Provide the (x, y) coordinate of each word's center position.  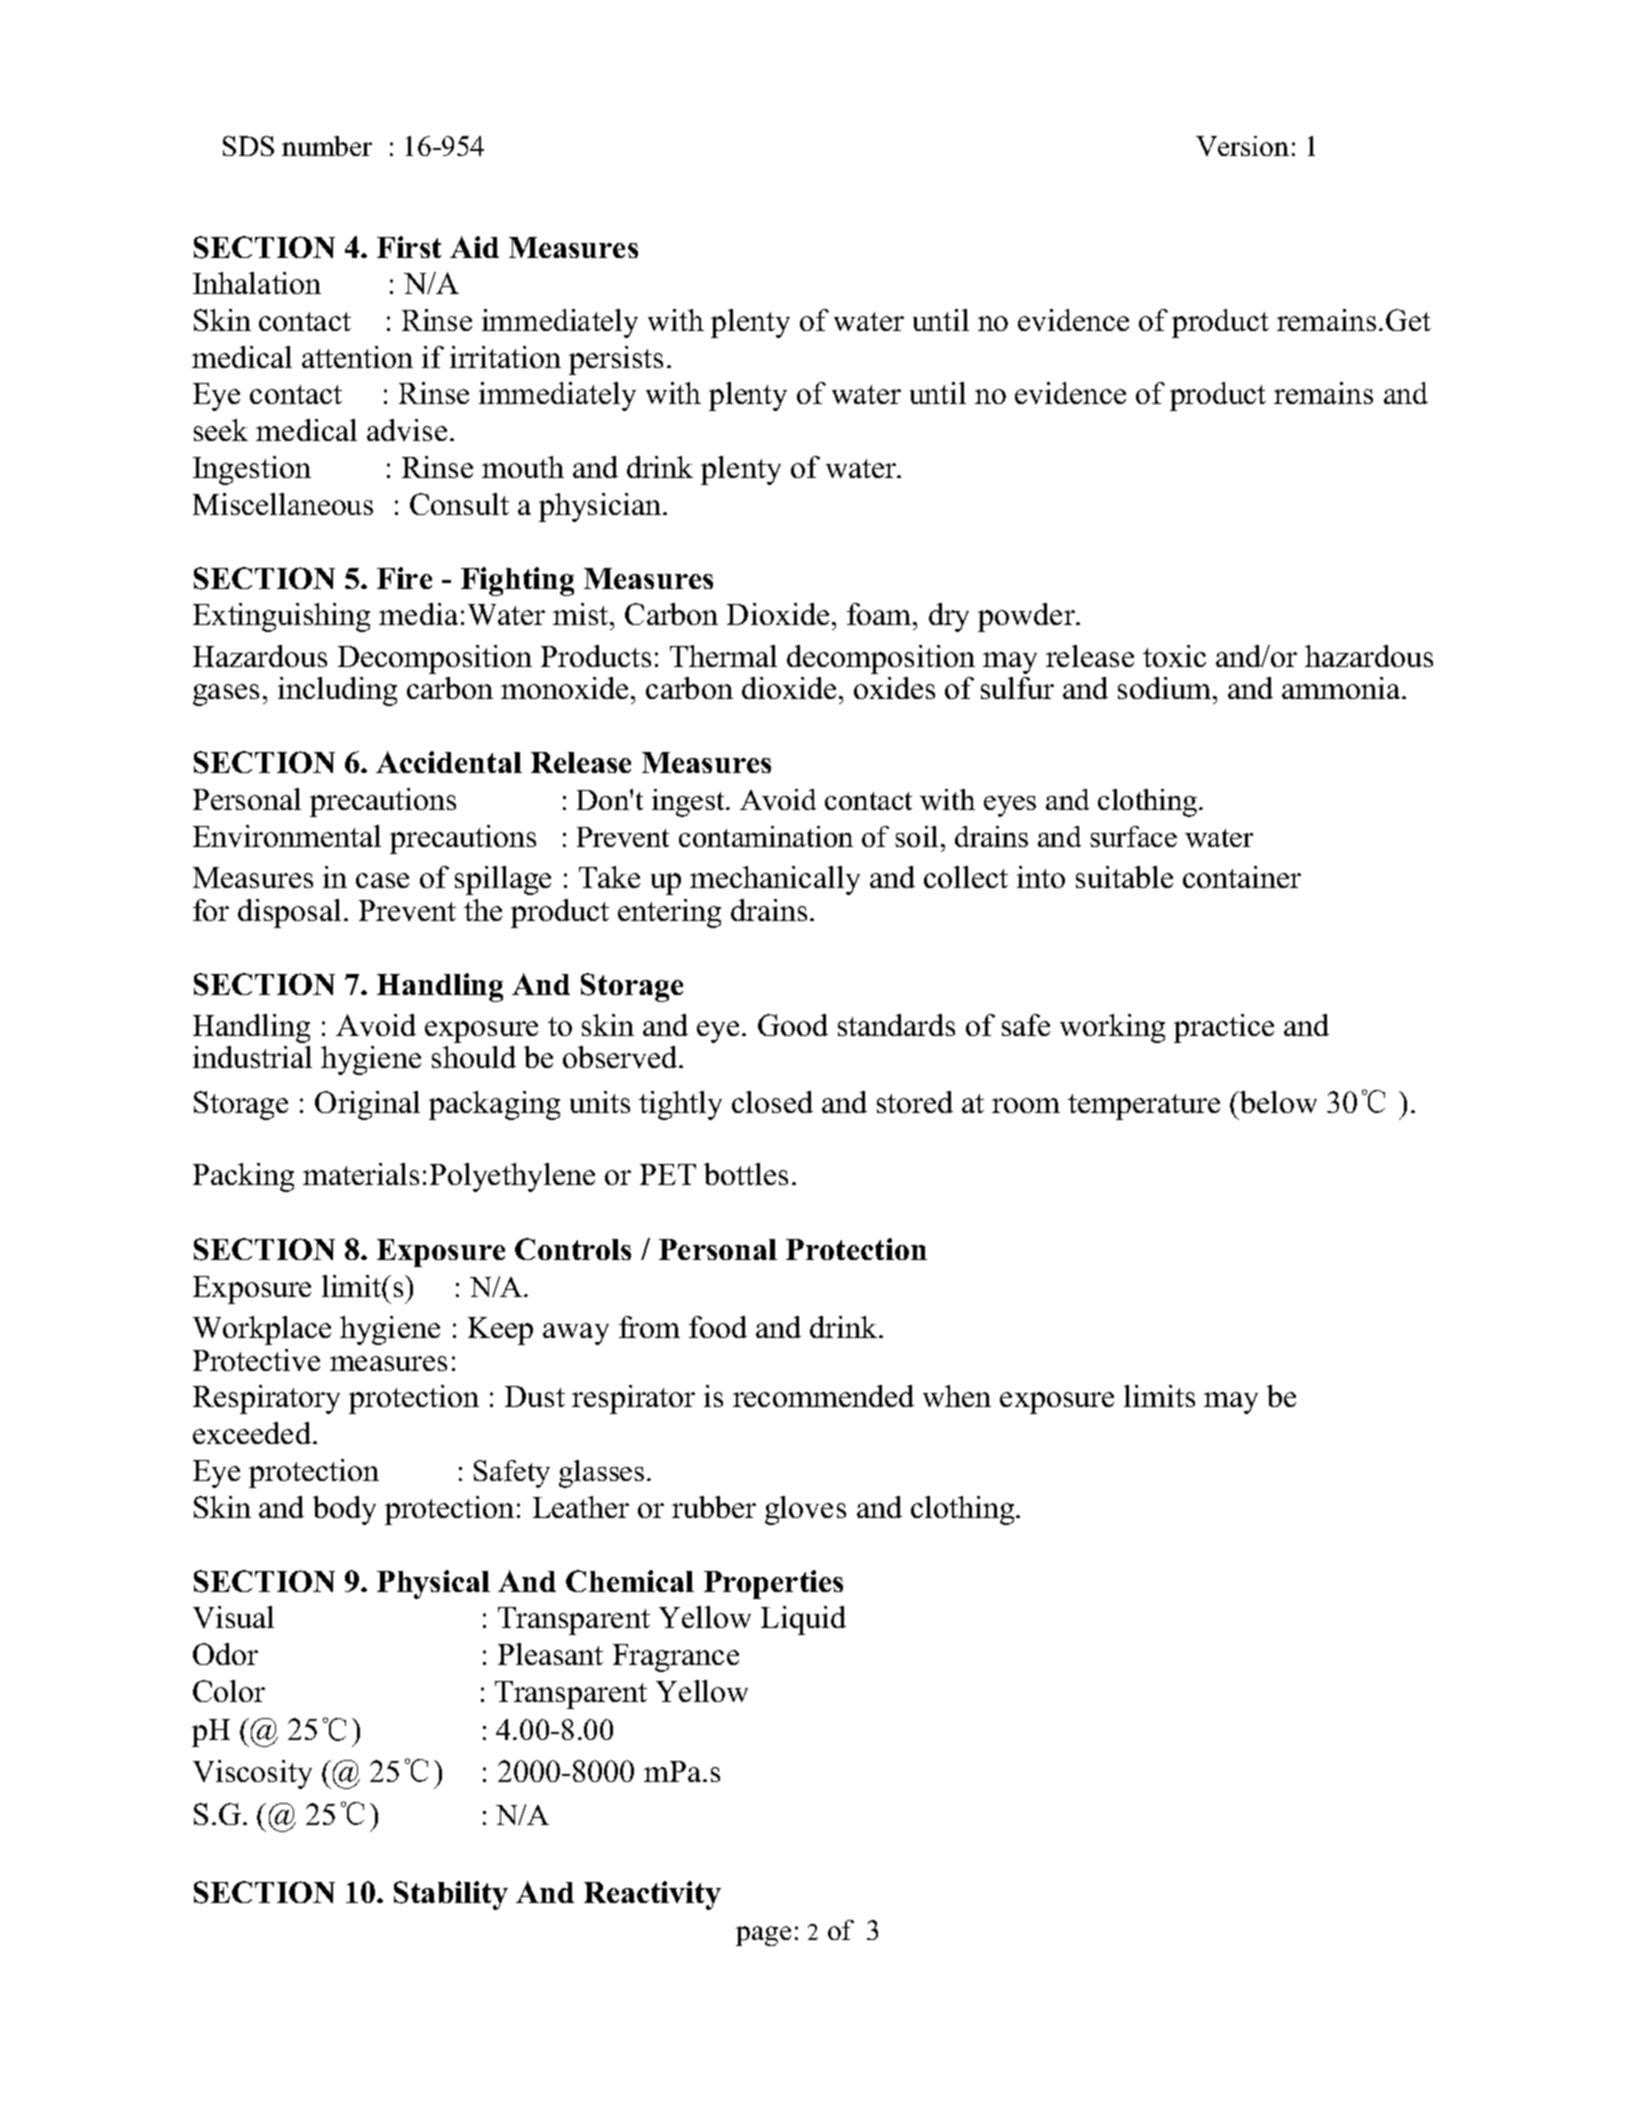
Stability (451, 1895)
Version (1242, 146)
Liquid (803, 1620)
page (763, 1936)
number (327, 146)
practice (1224, 1028)
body (344, 1510)
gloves (805, 1510)
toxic (1174, 656)
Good (793, 1025)
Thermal (723, 656)
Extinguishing (281, 617)
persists (616, 360)
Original (367, 1105)
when (957, 1396)
